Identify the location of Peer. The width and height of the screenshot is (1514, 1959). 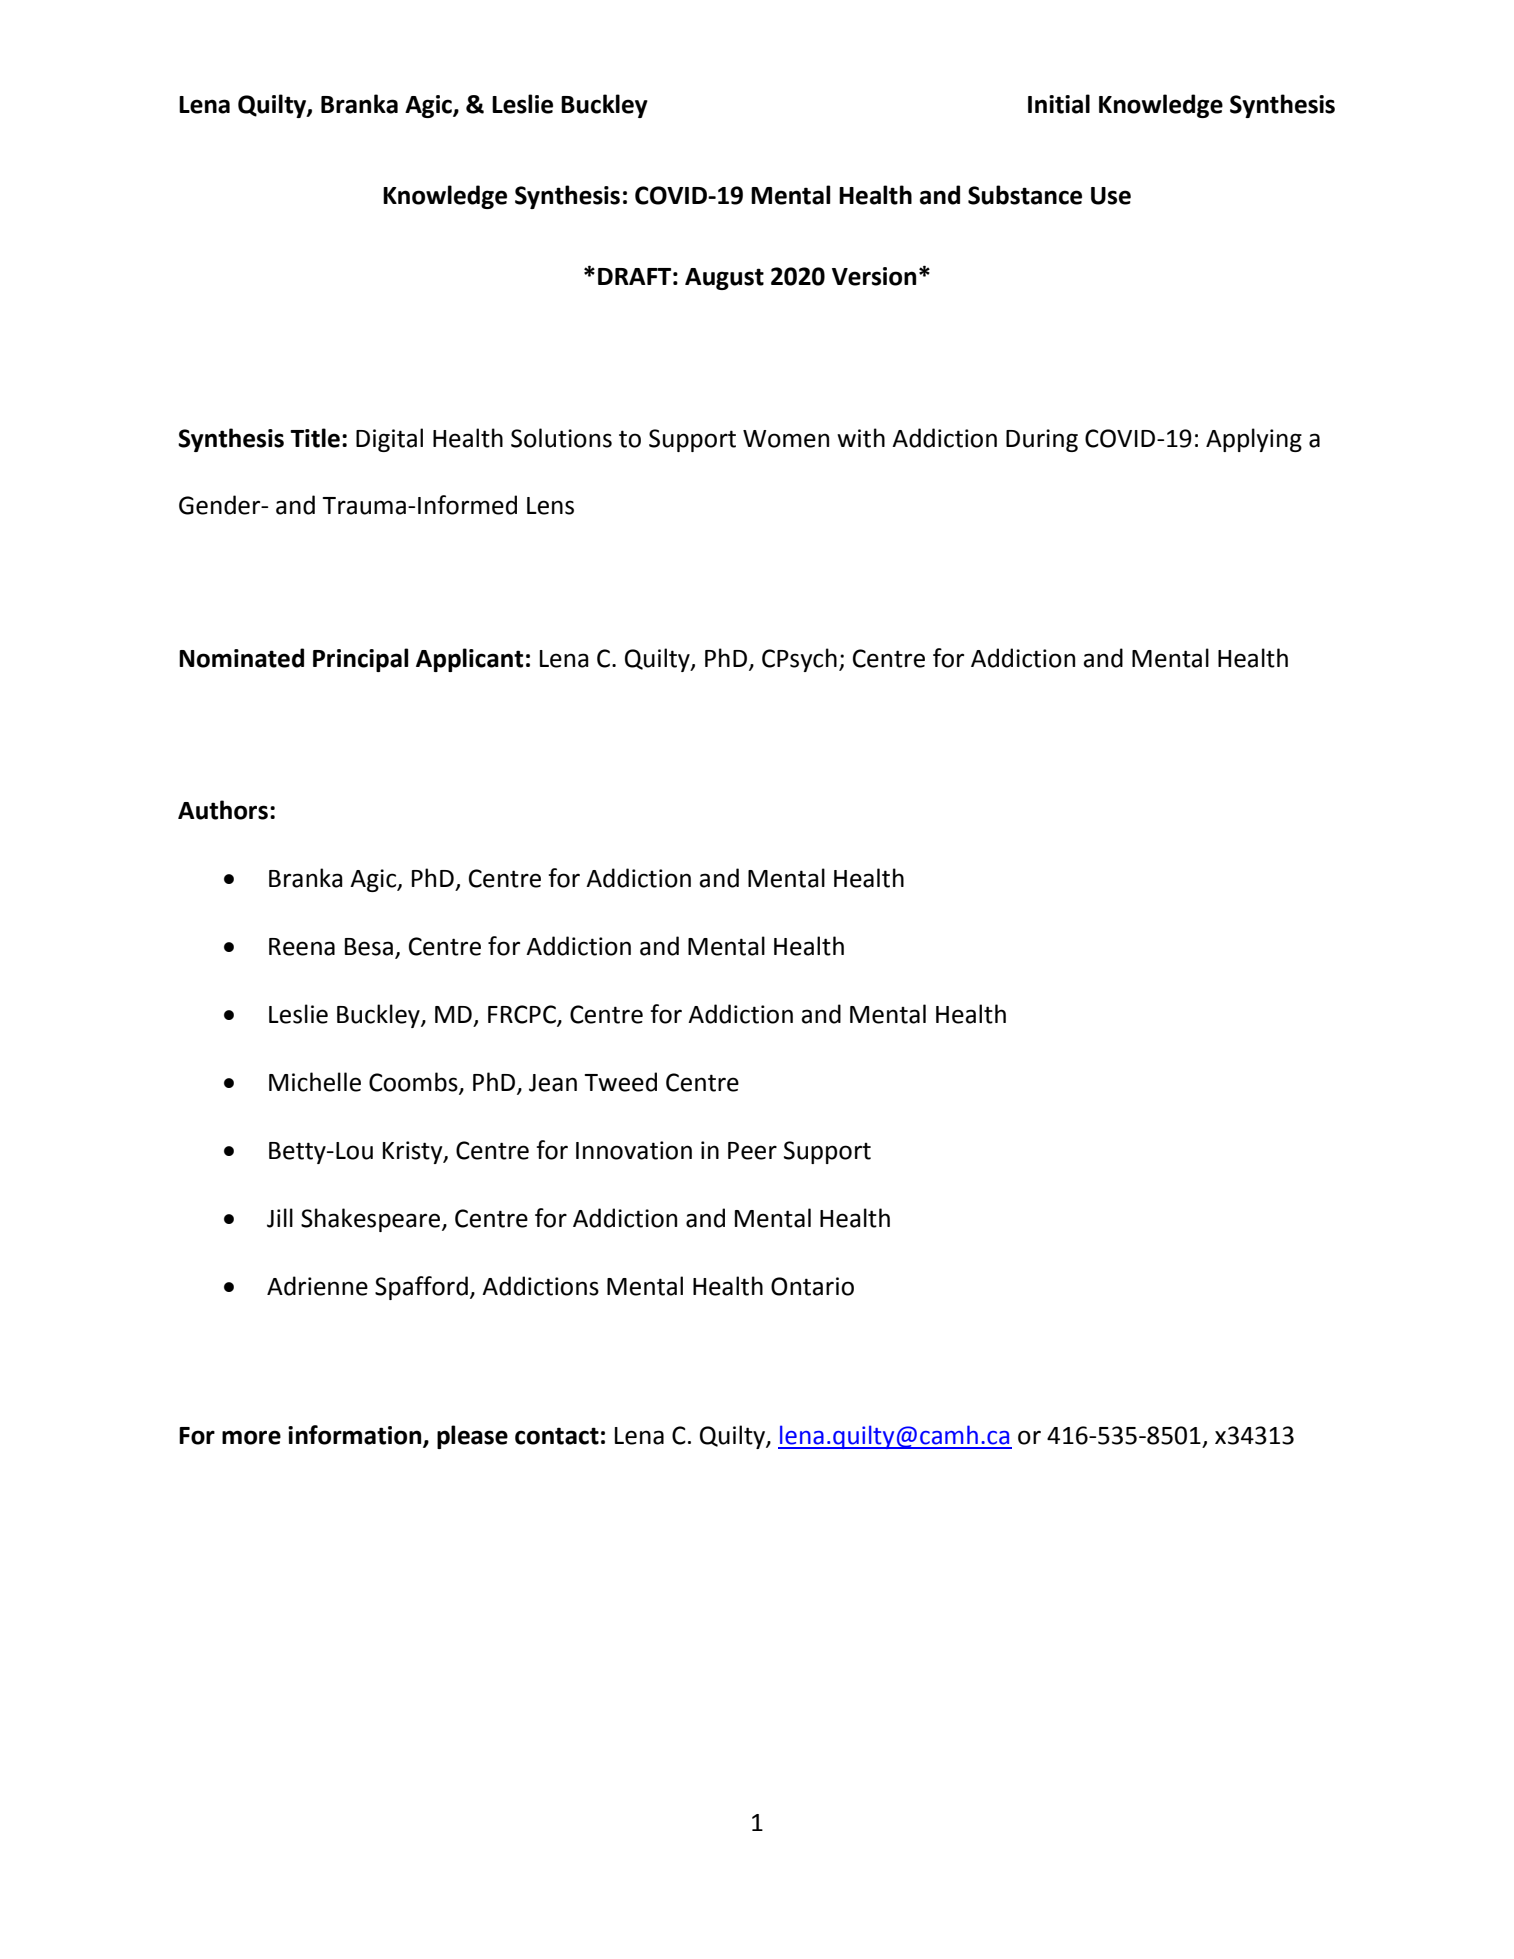
(752, 1151).
